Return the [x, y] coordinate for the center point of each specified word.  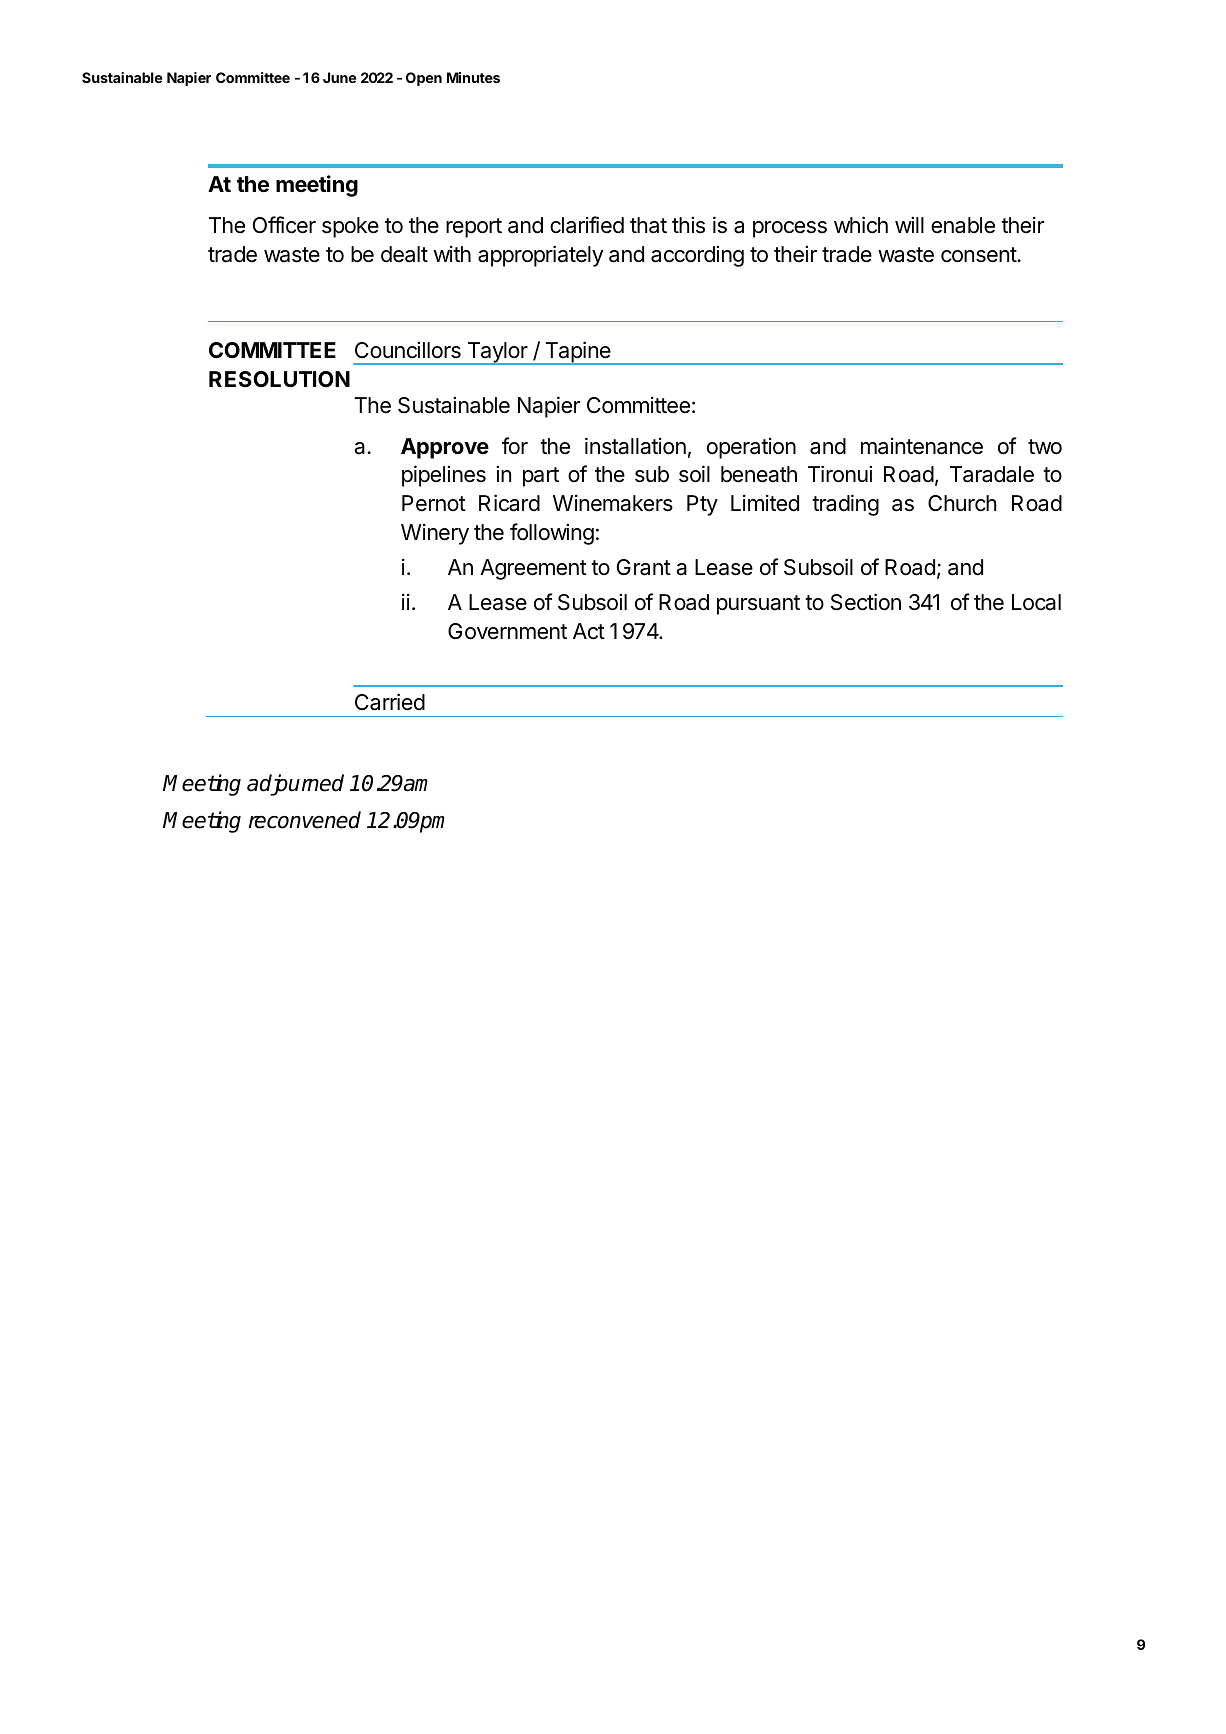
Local [1036, 602]
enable [963, 225]
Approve [445, 448]
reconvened [305, 820]
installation [635, 446]
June [339, 77]
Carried [390, 702]
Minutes [473, 77]
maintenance [922, 446]
